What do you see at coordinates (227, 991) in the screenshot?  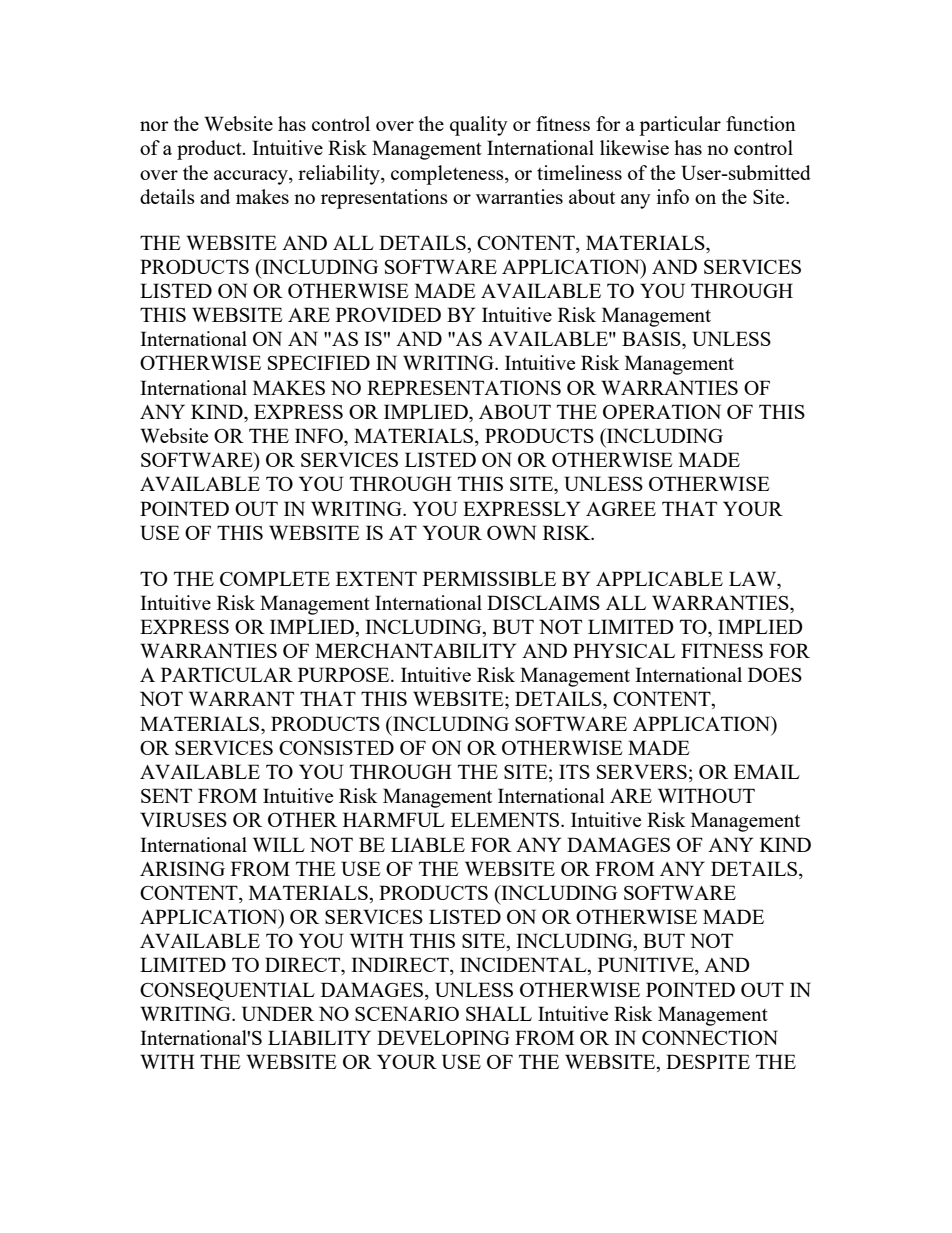 I see `CONSEQUENTIAL` at bounding box center [227, 991].
